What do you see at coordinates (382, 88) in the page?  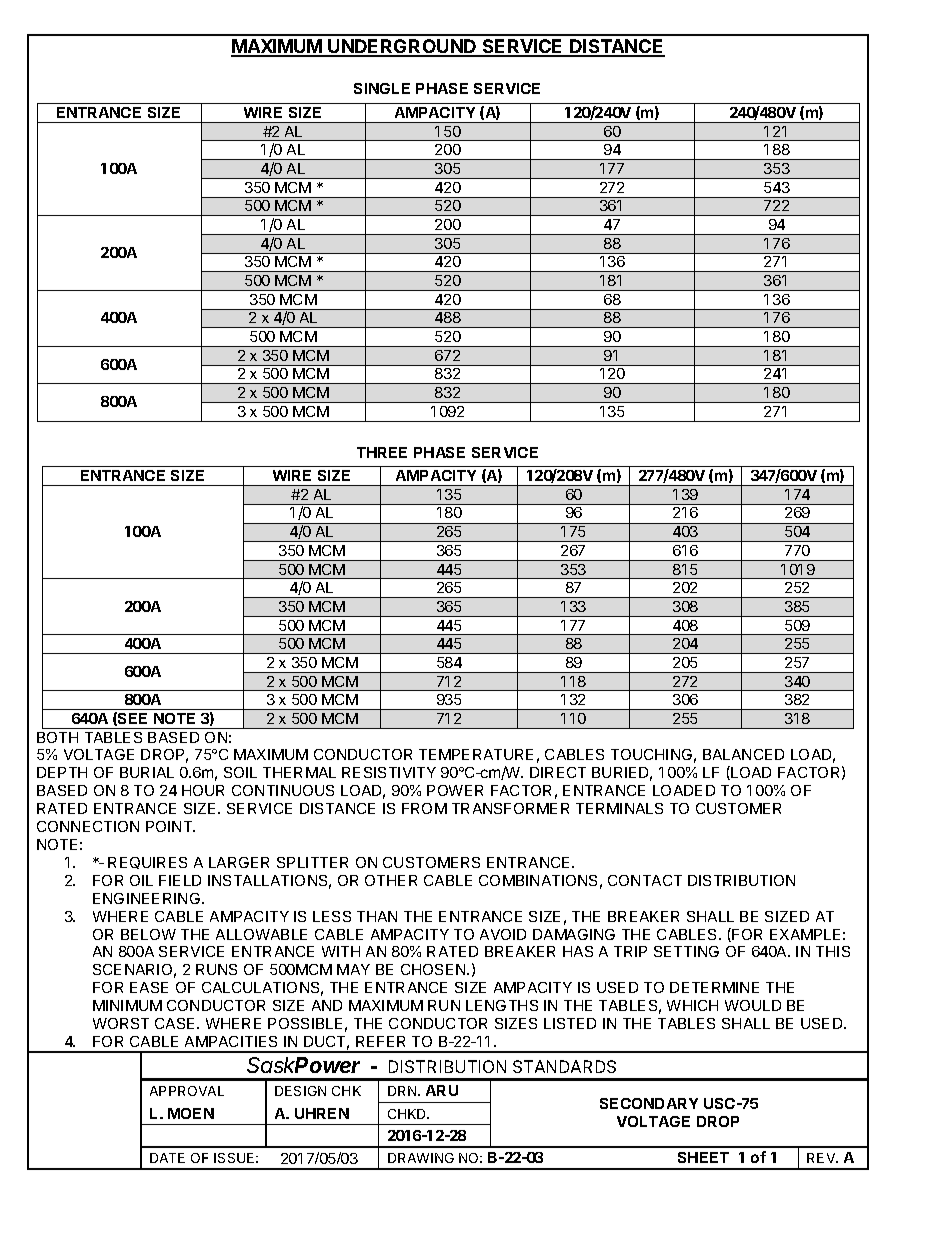 I see `SINGLE` at bounding box center [382, 88].
